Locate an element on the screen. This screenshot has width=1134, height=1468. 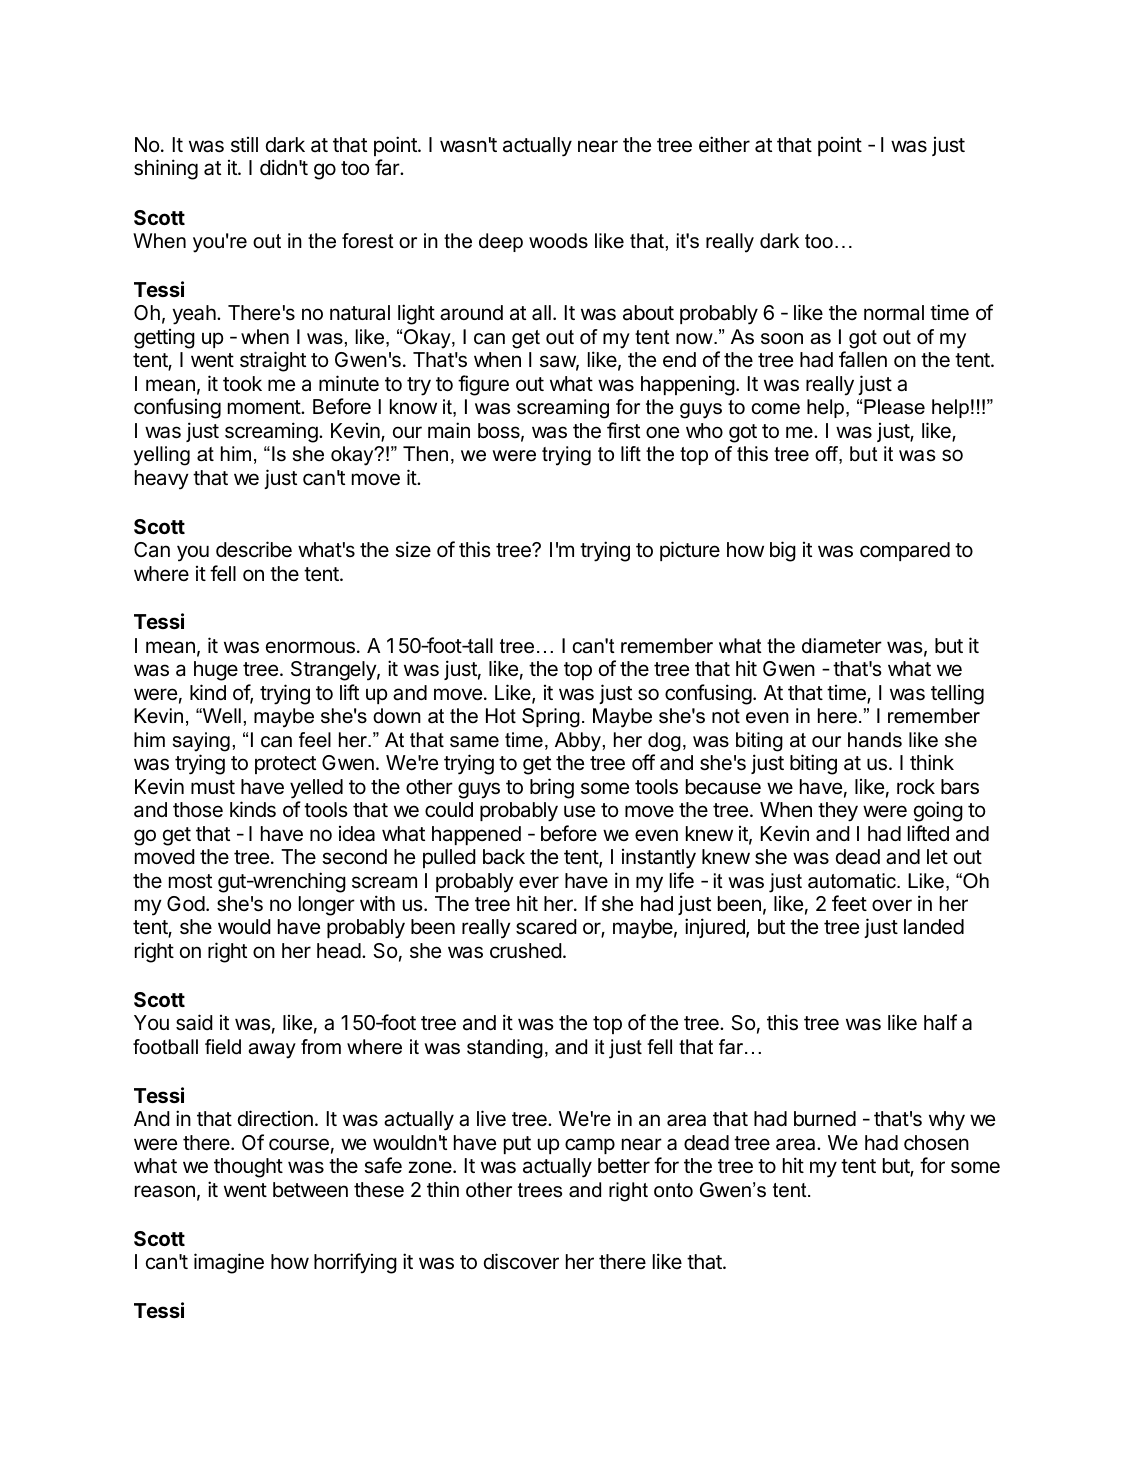
describe is located at coordinates (254, 549).
